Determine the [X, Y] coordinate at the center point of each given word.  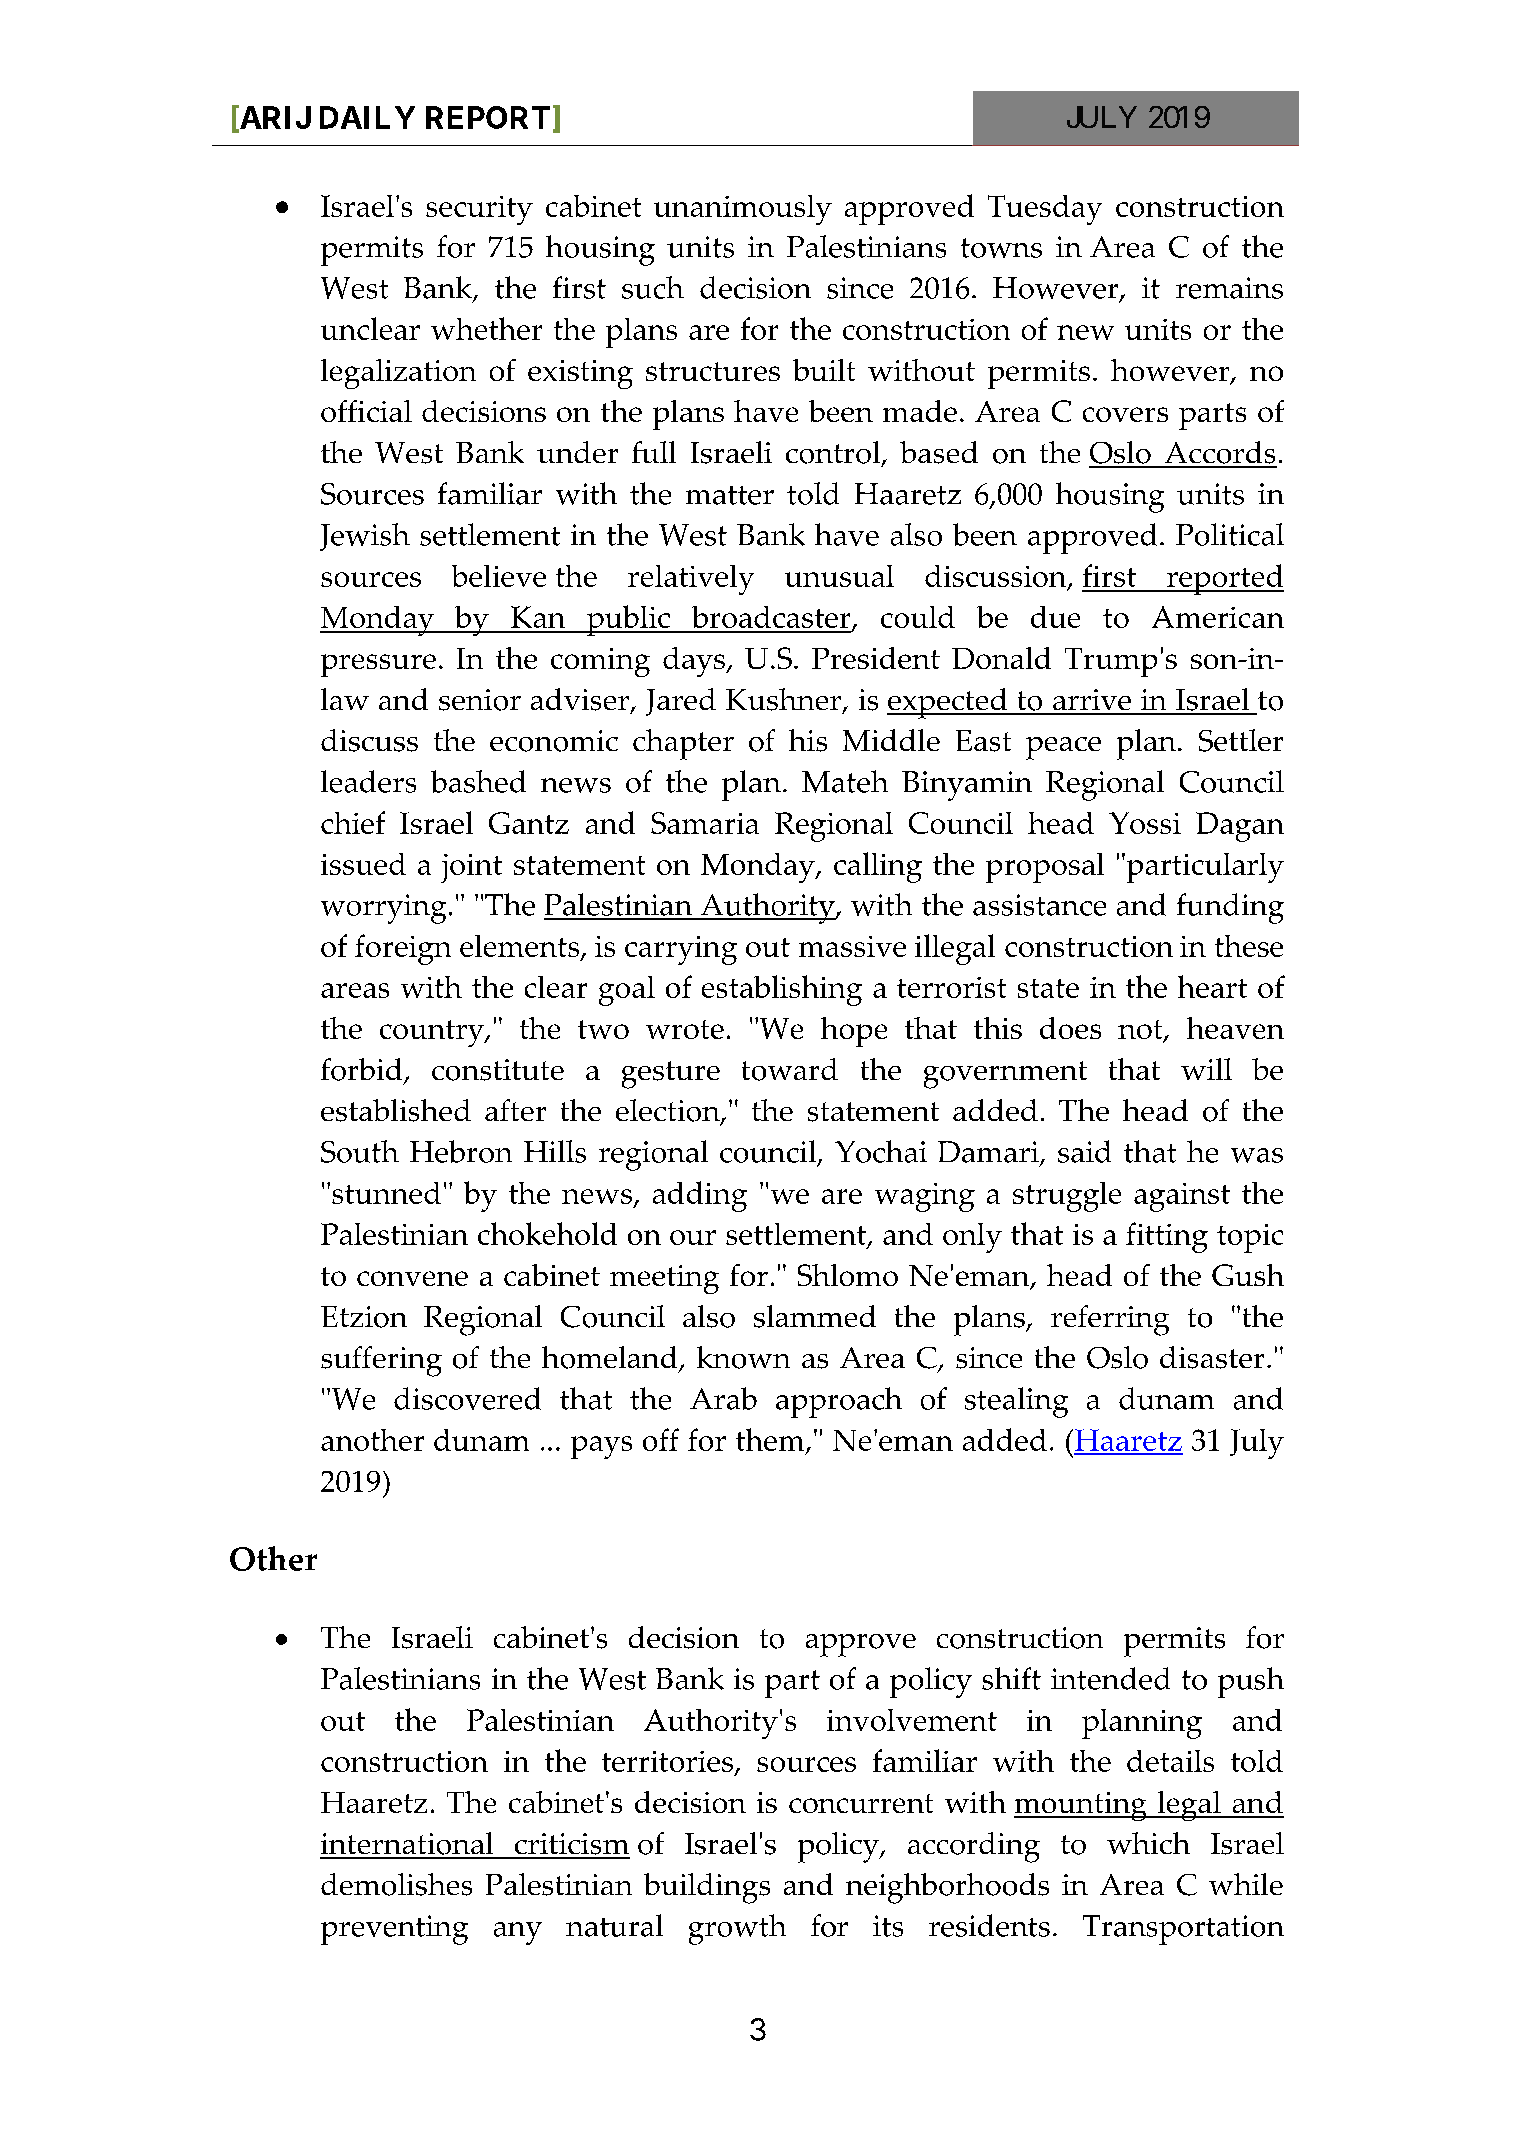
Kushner [783, 699]
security [479, 210]
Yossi [1145, 823]
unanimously [743, 210]
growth [737, 1929]
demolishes [396, 1884]
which [1148, 1843]
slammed [815, 1316]
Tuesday [1045, 210]
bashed [478, 781]
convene [412, 1278]
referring [1110, 1320]
